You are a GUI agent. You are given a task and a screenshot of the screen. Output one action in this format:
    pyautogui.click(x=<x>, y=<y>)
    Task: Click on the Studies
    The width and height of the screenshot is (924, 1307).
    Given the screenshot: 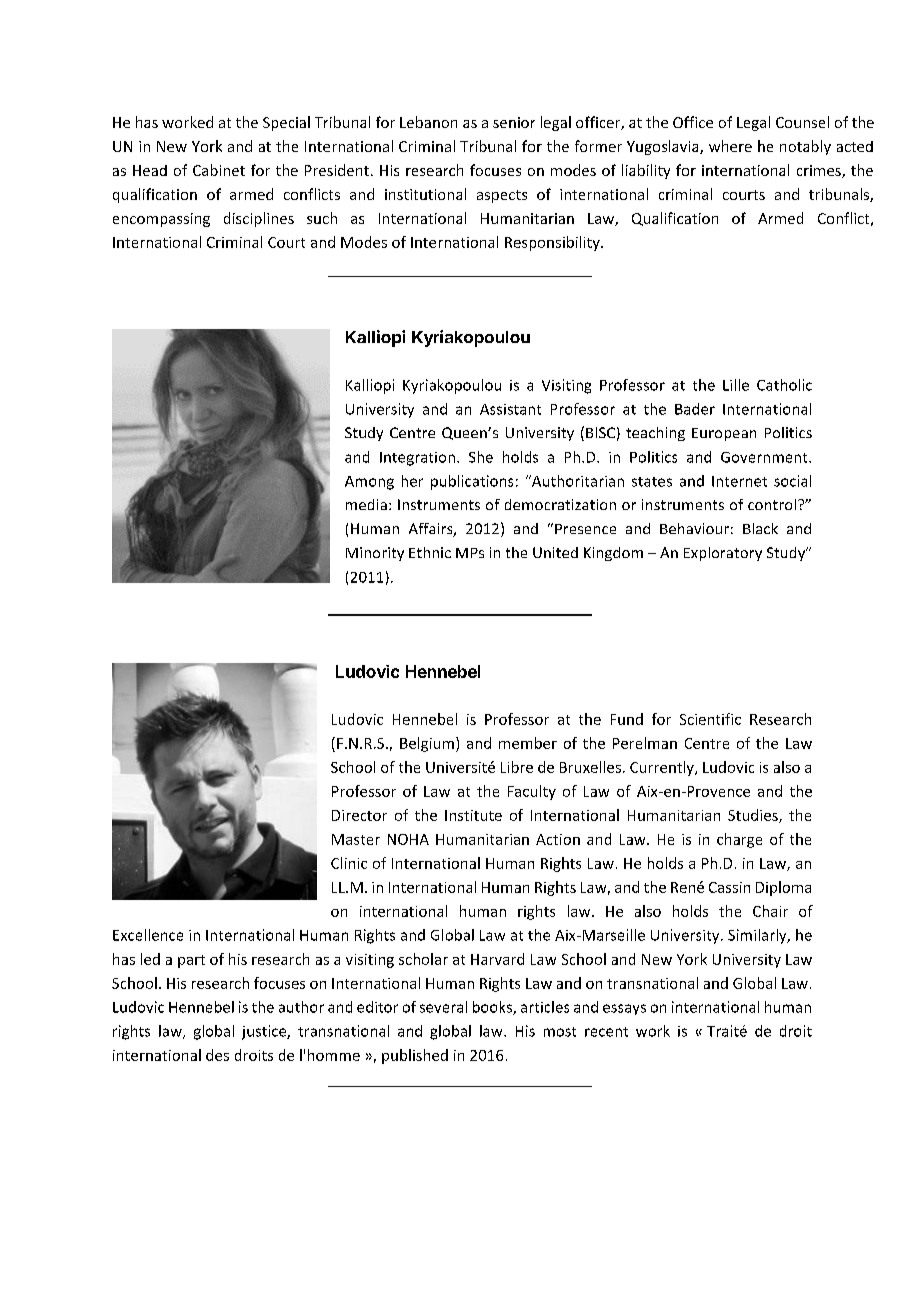 What is the action you would take?
    pyautogui.click(x=754, y=816)
